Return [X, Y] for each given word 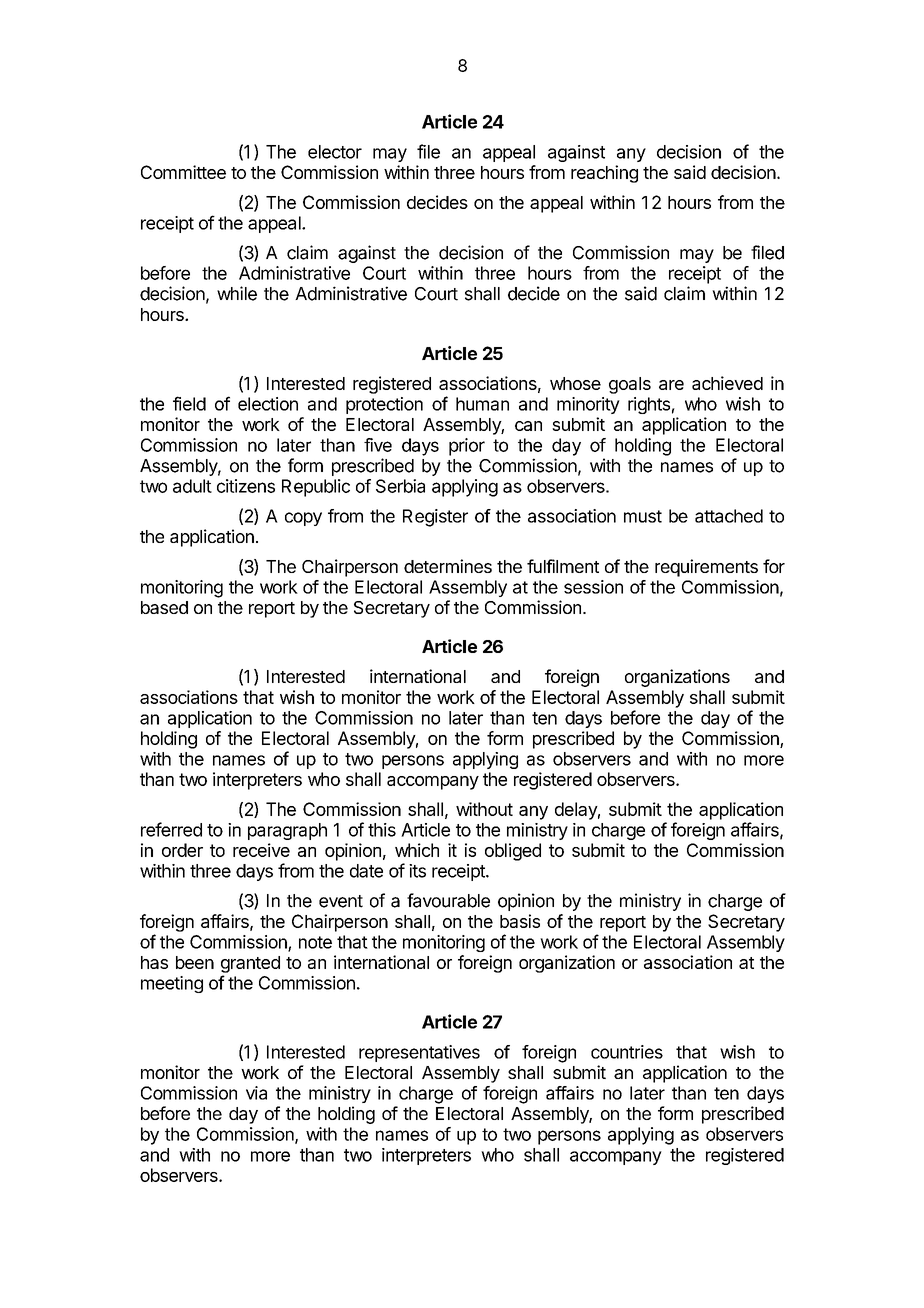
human [482, 404]
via [256, 1093]
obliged [513, 852]
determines [448, 566]
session [593, 587]
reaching [604, 174]
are [671, 385]
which [417, 850]
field [189, 403]
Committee [183, 172]
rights [649, 405]
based [164, 607]
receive [261, 850]
